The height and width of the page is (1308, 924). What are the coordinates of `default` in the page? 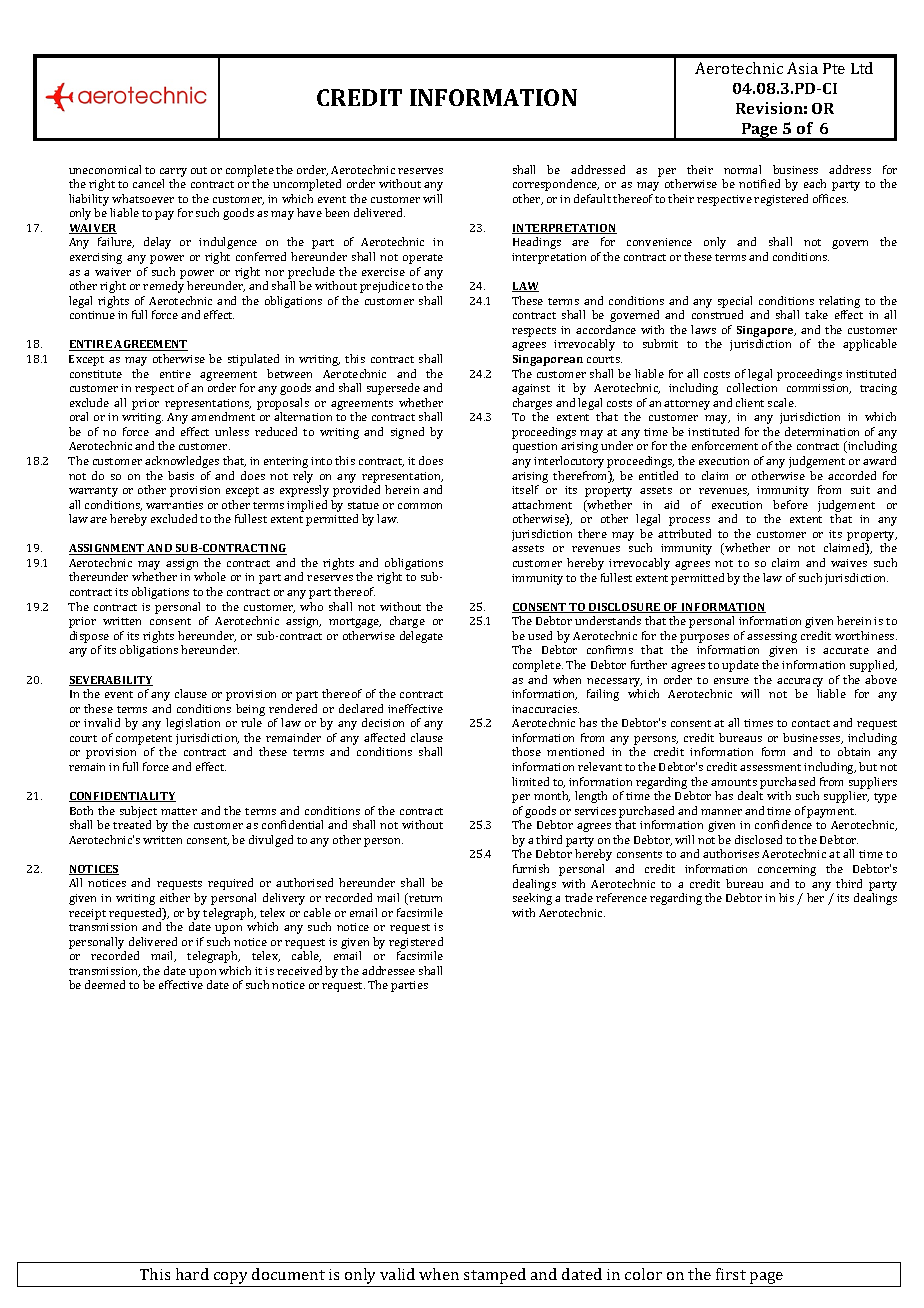 It's located at (592, 198).
